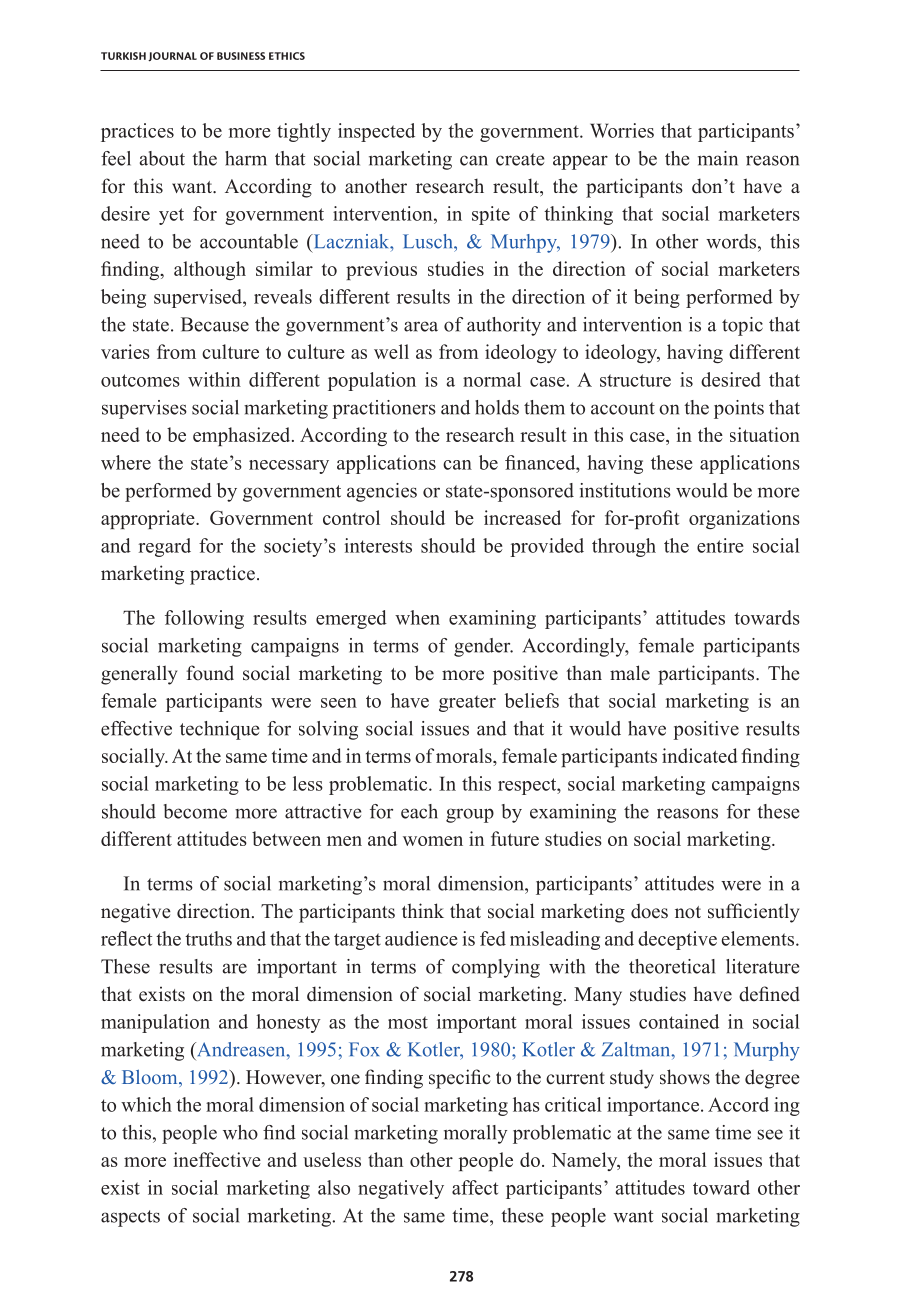  Describe the element at coordinates (742, 326) in the screenshot. I see `topic` at that location.
